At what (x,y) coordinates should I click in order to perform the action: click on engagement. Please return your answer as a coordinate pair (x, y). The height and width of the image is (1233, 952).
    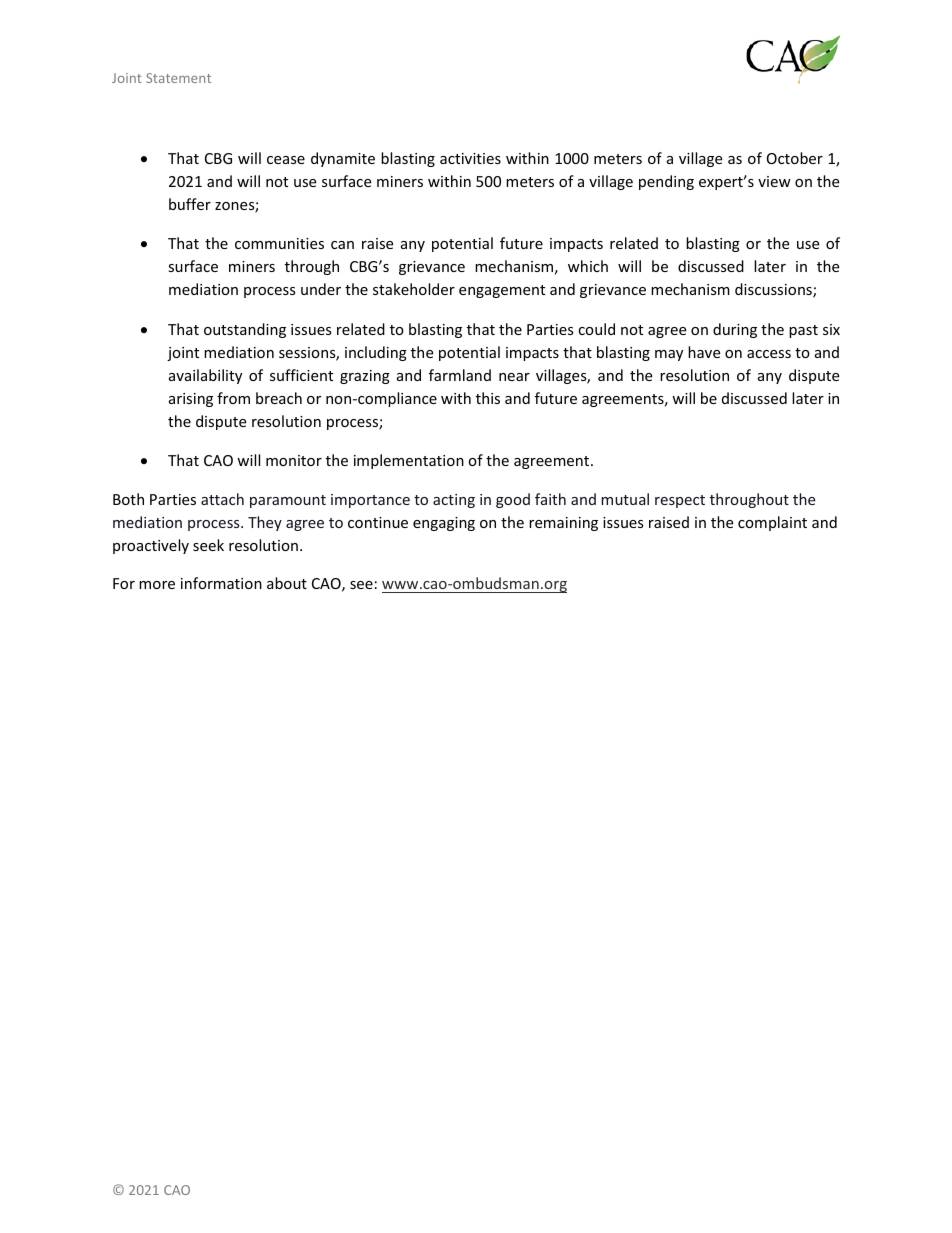
    Looking at the image, I should click on (502, 291).
